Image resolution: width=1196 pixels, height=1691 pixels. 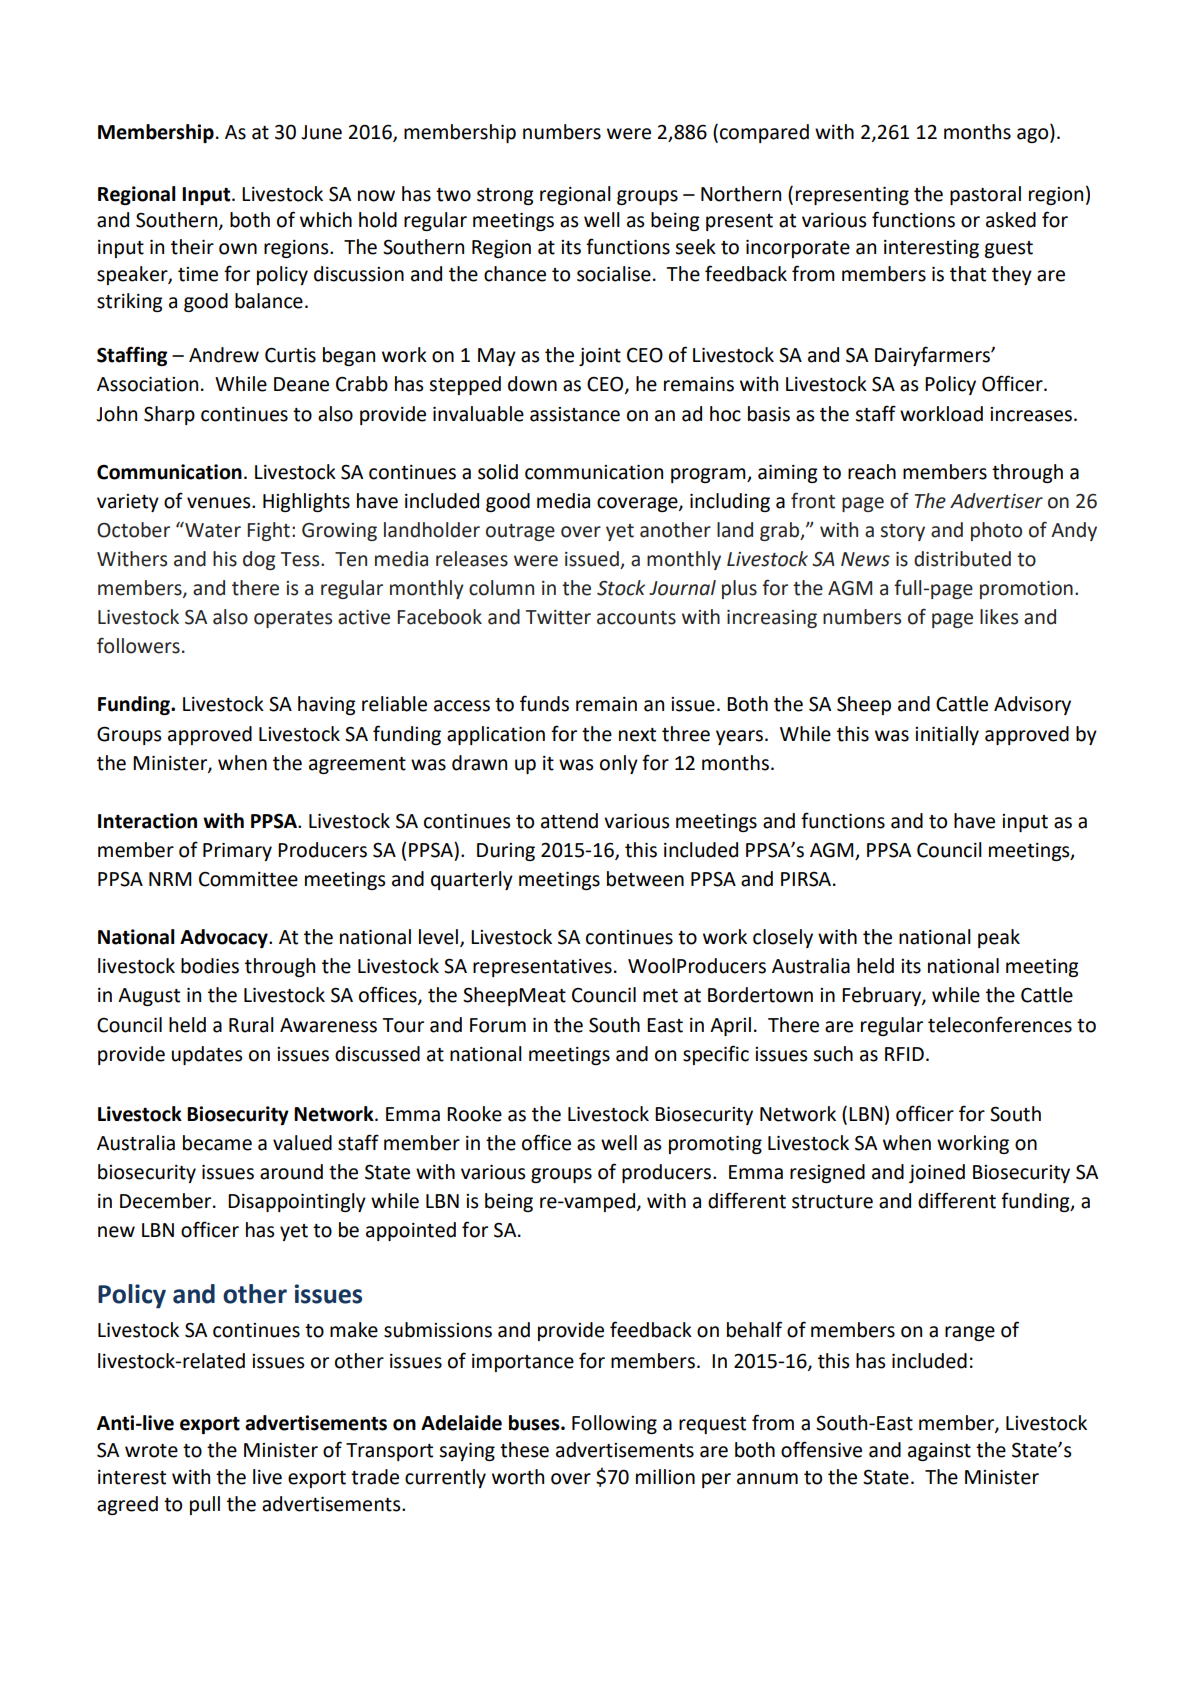 What do you see at coordinates (947, 735) in the document?
I see `initially` at bounding box center [947, 735].
